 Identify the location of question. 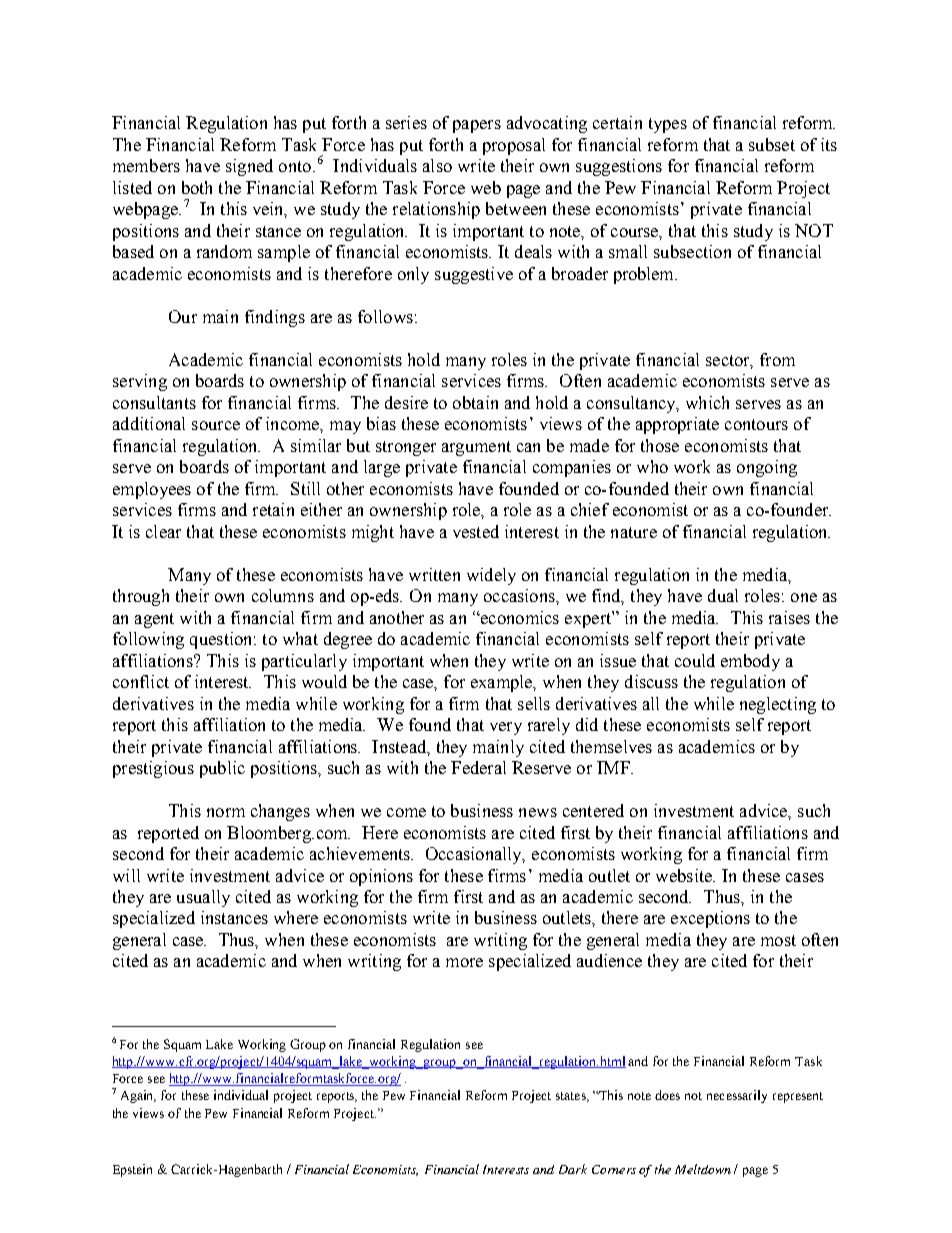
(222, 640).
